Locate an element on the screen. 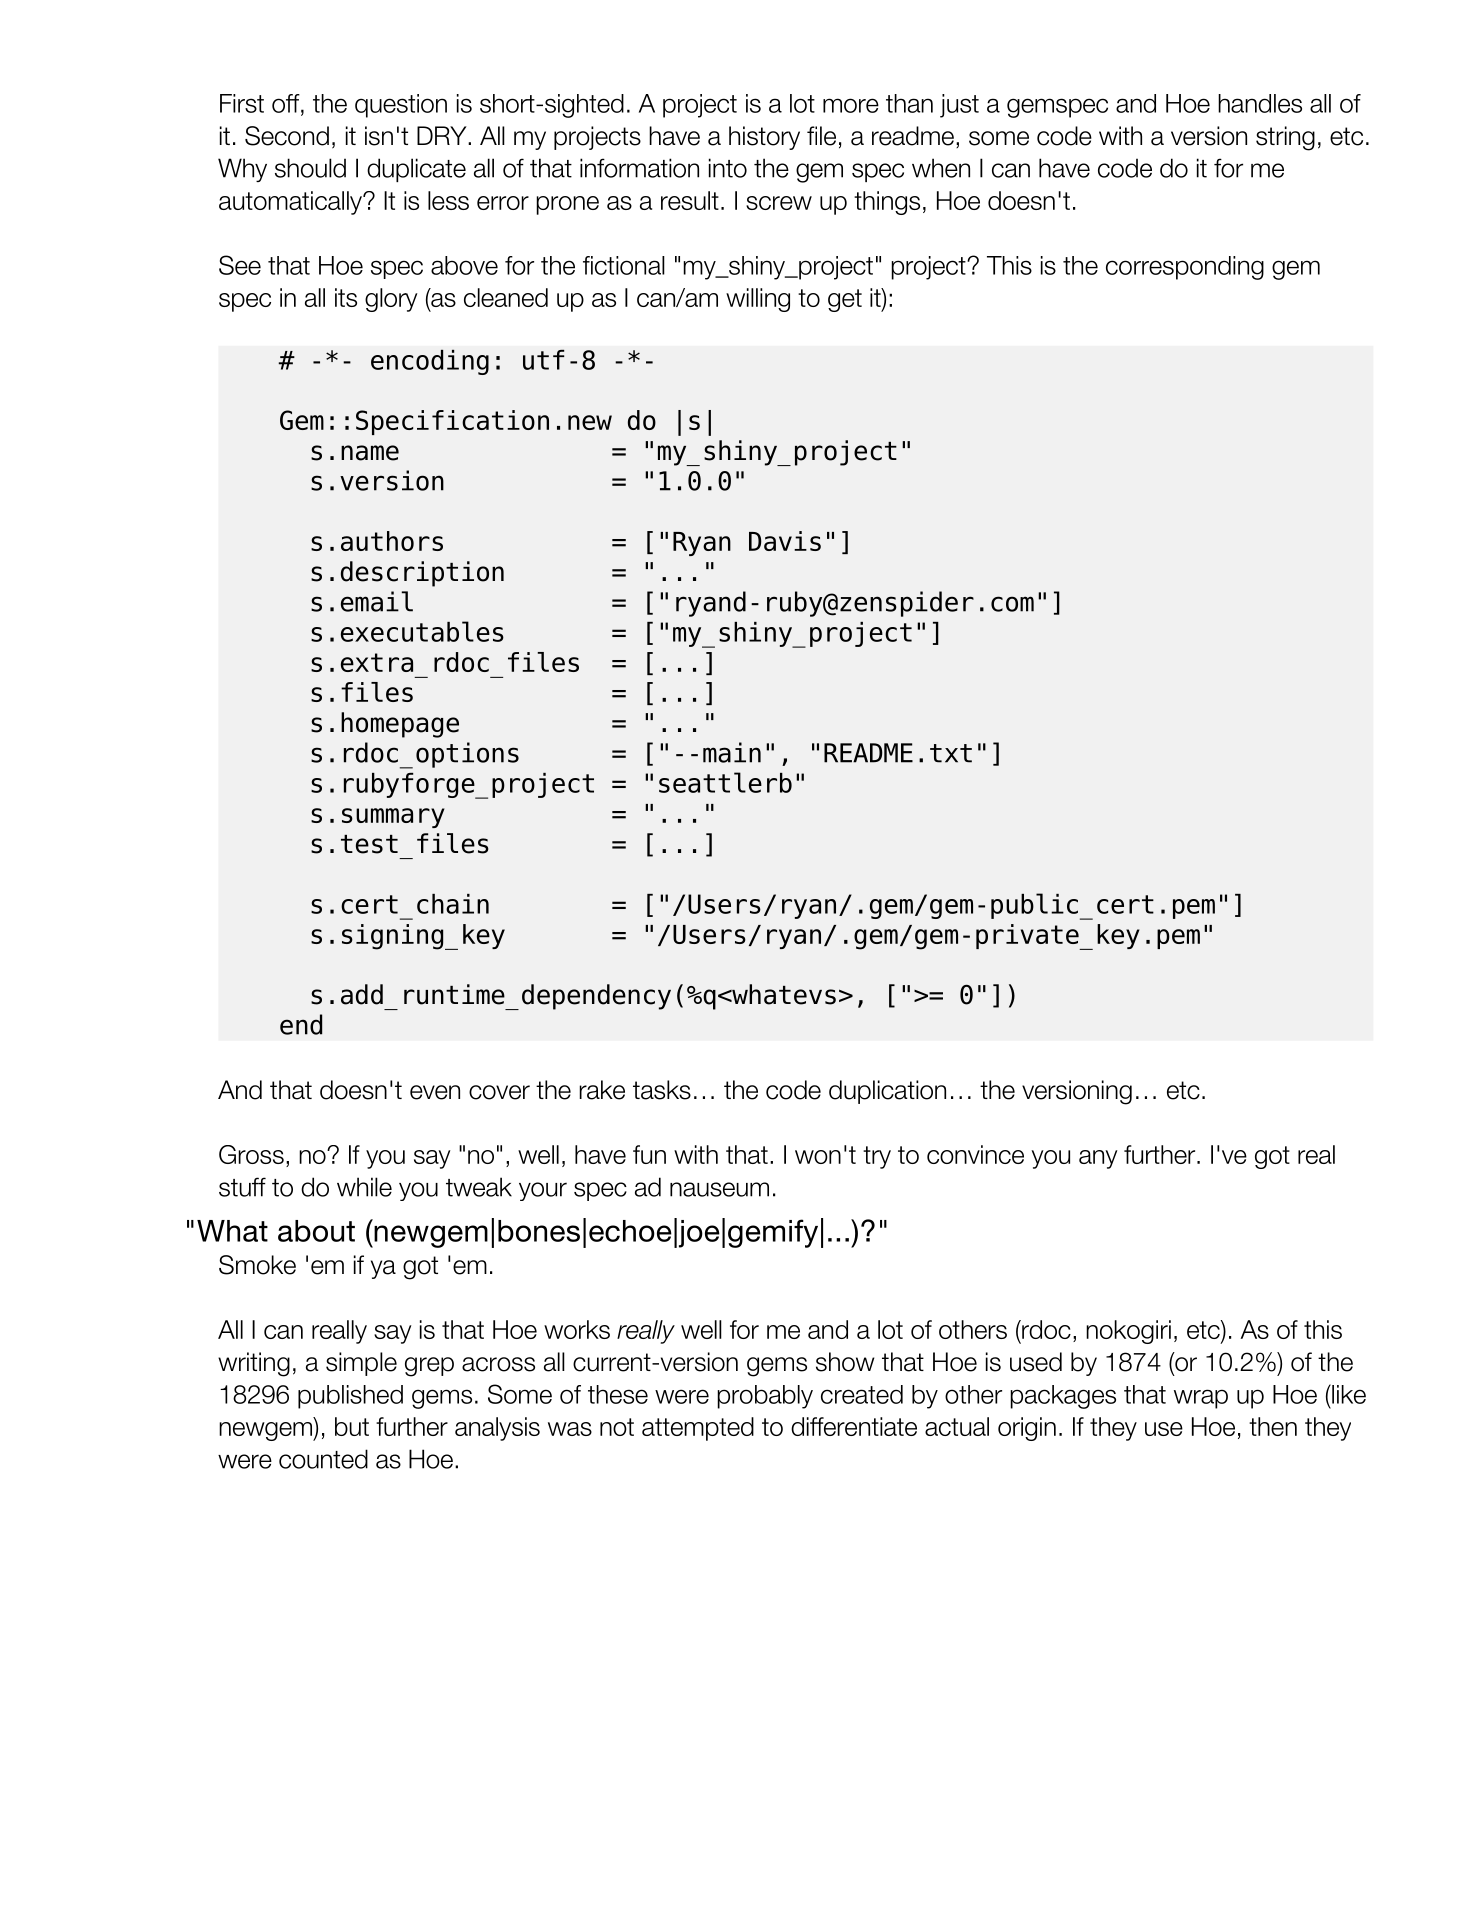 The height and width of the screenshot is (1906, 1473). encoding is located at coordinates (430, 362).
